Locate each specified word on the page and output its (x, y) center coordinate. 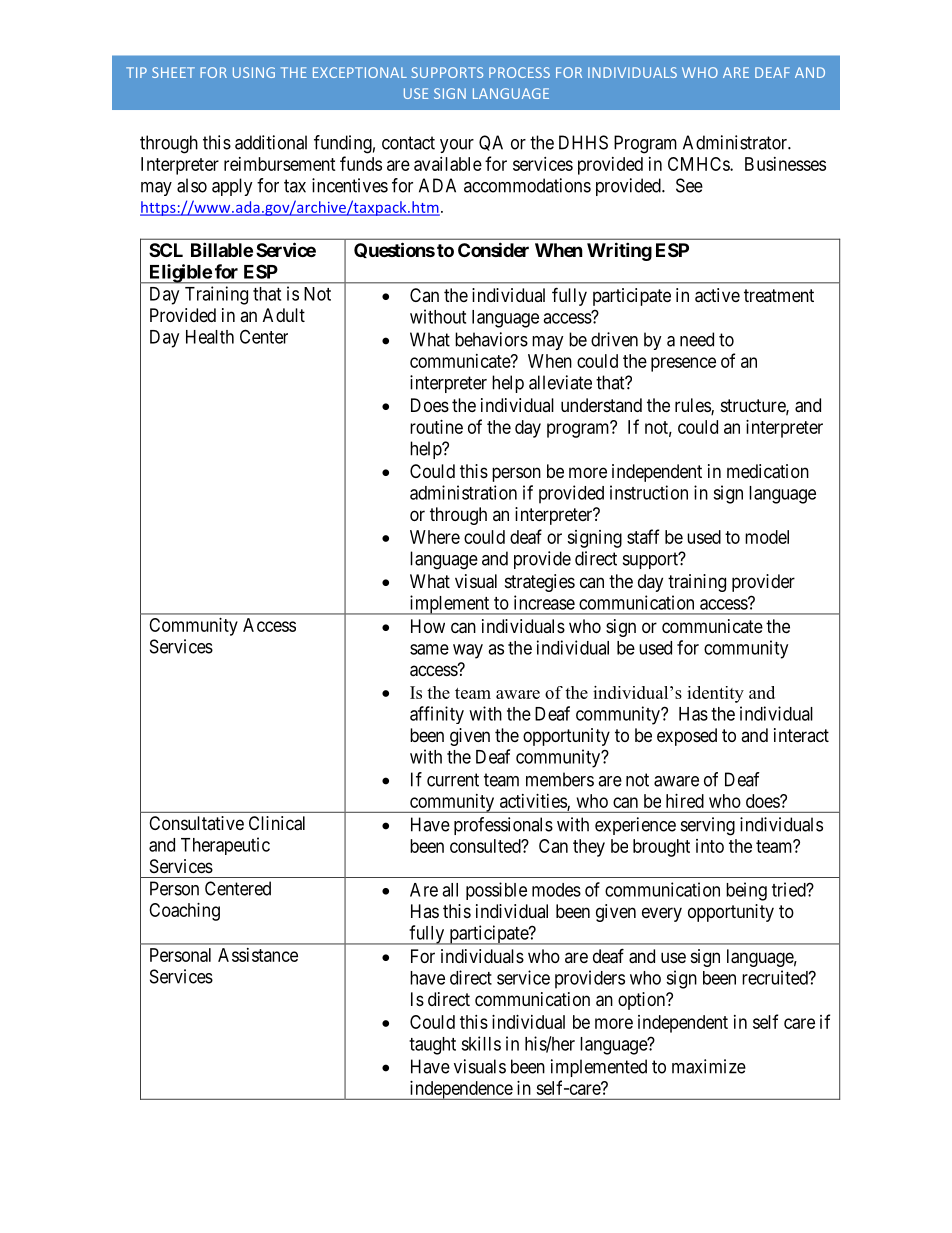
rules (693, 406)
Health (210, 337)
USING (254, 72)
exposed (687, 737)
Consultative (196, 823)
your (457, 146)
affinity (437, 715)
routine (436, 427)
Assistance (258, 955)
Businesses (785, 164)
